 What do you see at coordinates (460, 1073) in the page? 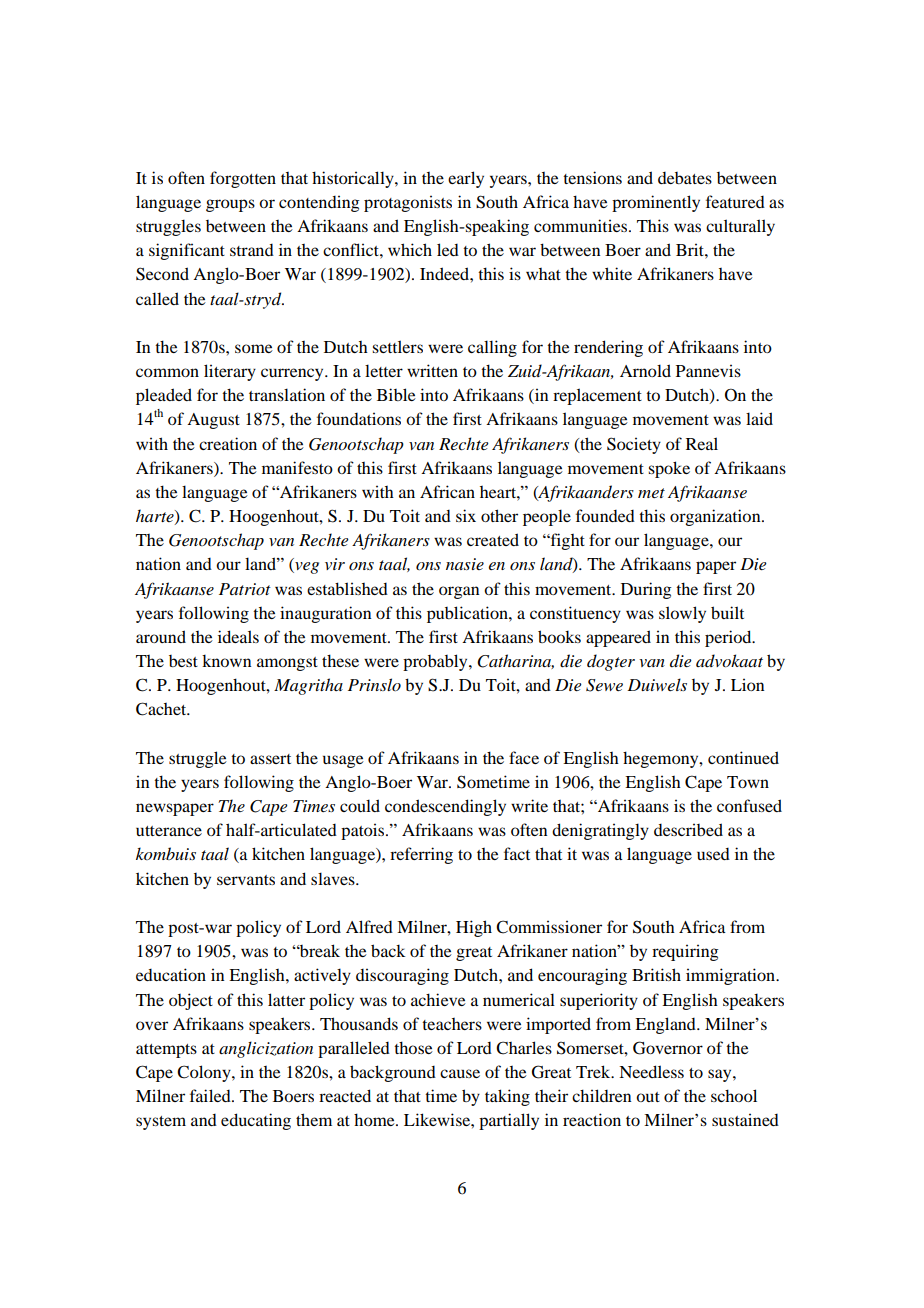
I see `cause` at bounding box center [460, 1073].
